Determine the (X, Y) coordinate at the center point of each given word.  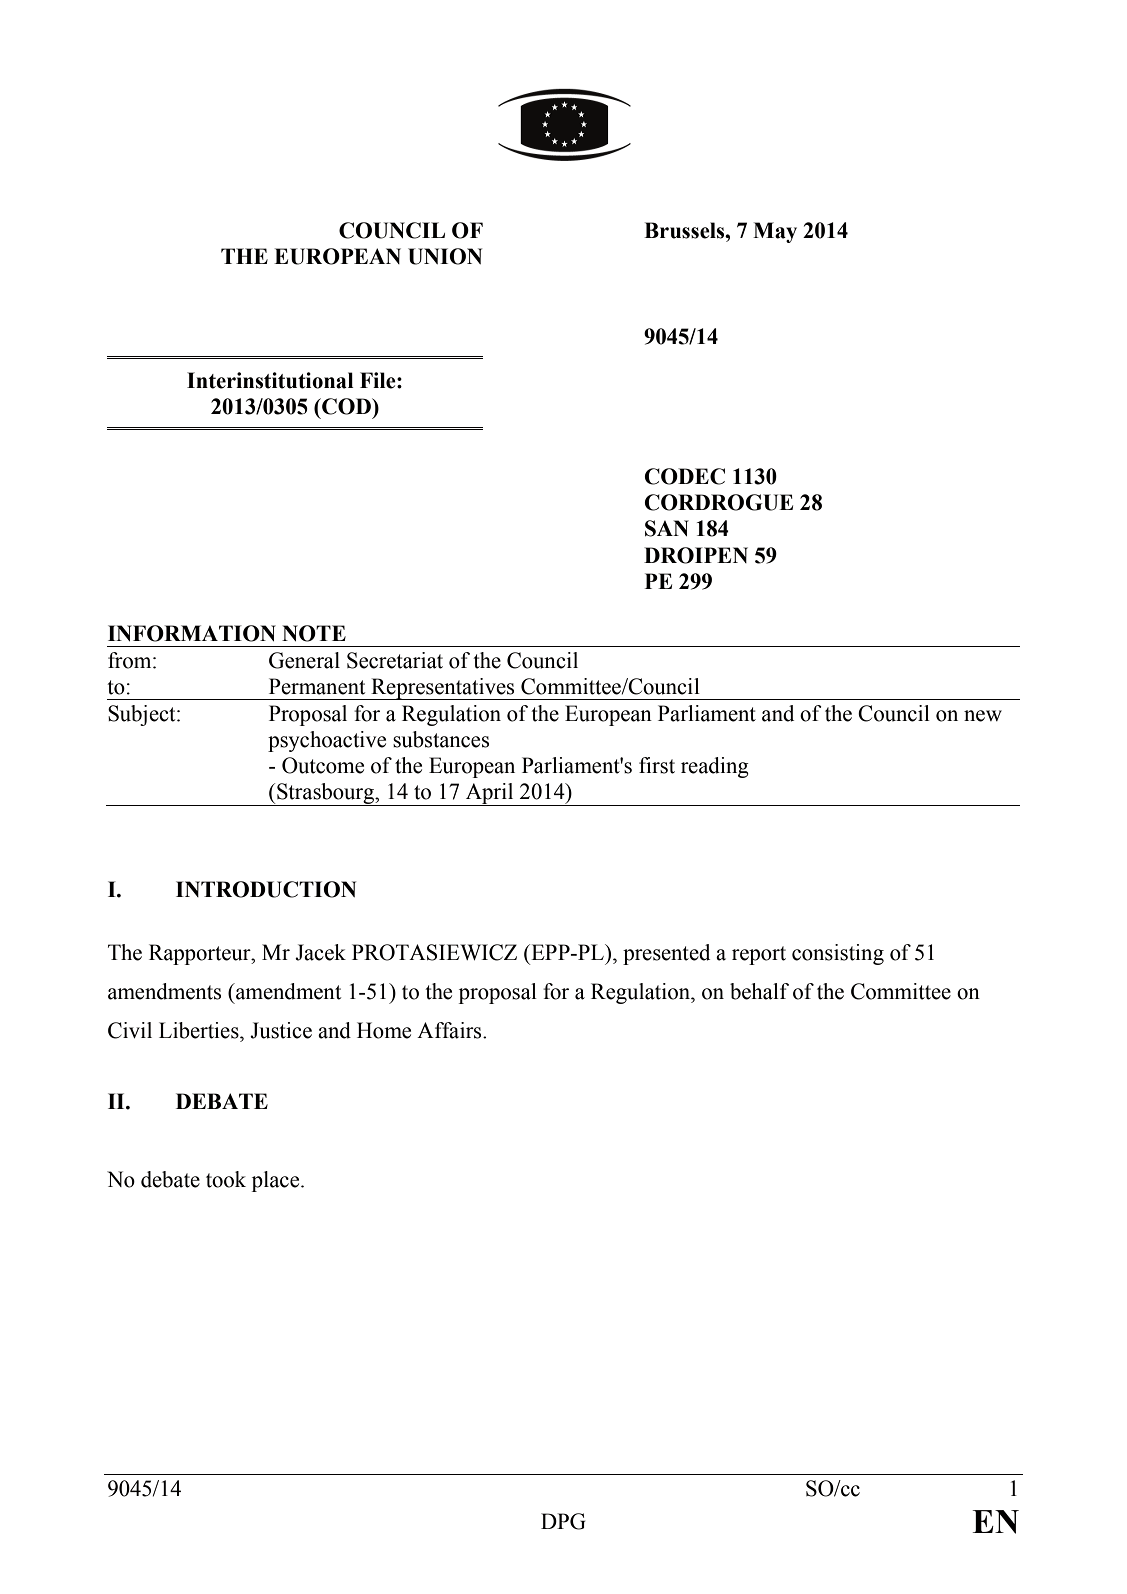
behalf (759, 991)
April (490, 794)
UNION (445, 256)
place (277, 1181)
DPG (563, 1521)
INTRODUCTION (266, 889)
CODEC (684, 476)
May (775, 232)
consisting (838, 954)
